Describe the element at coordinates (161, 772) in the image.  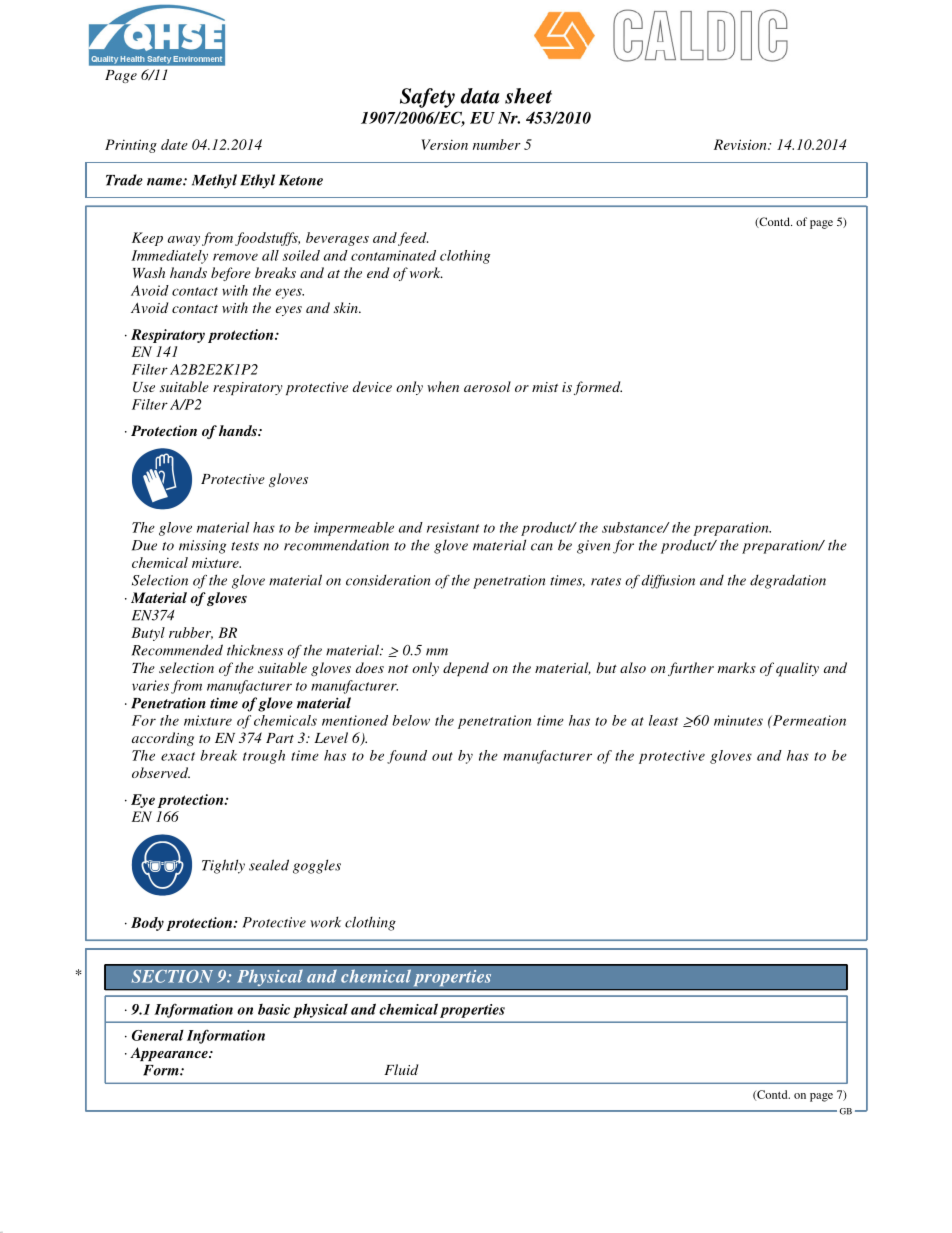
I see `observed` at that location.
